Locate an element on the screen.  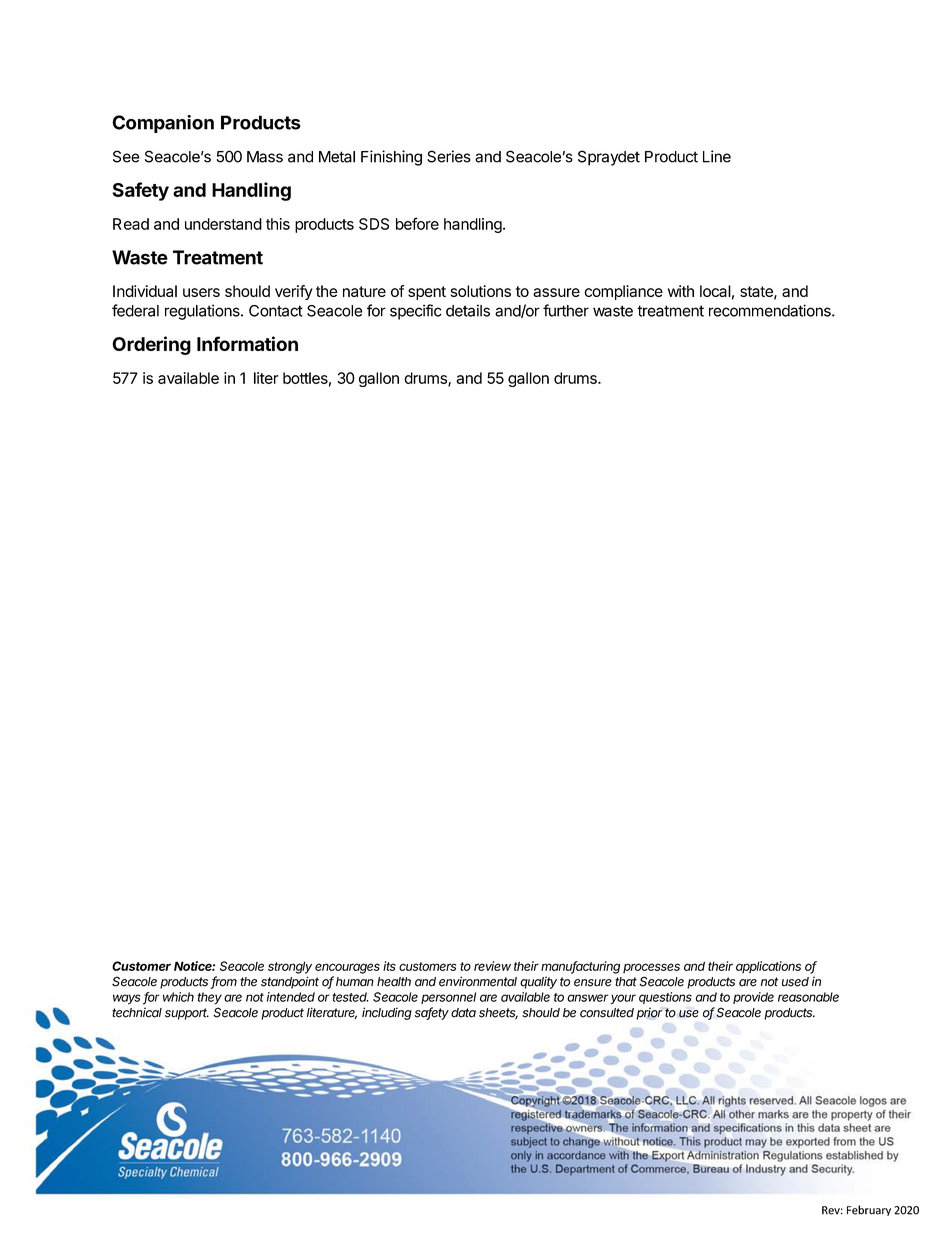
support is located at coordinates (187, 1014).
